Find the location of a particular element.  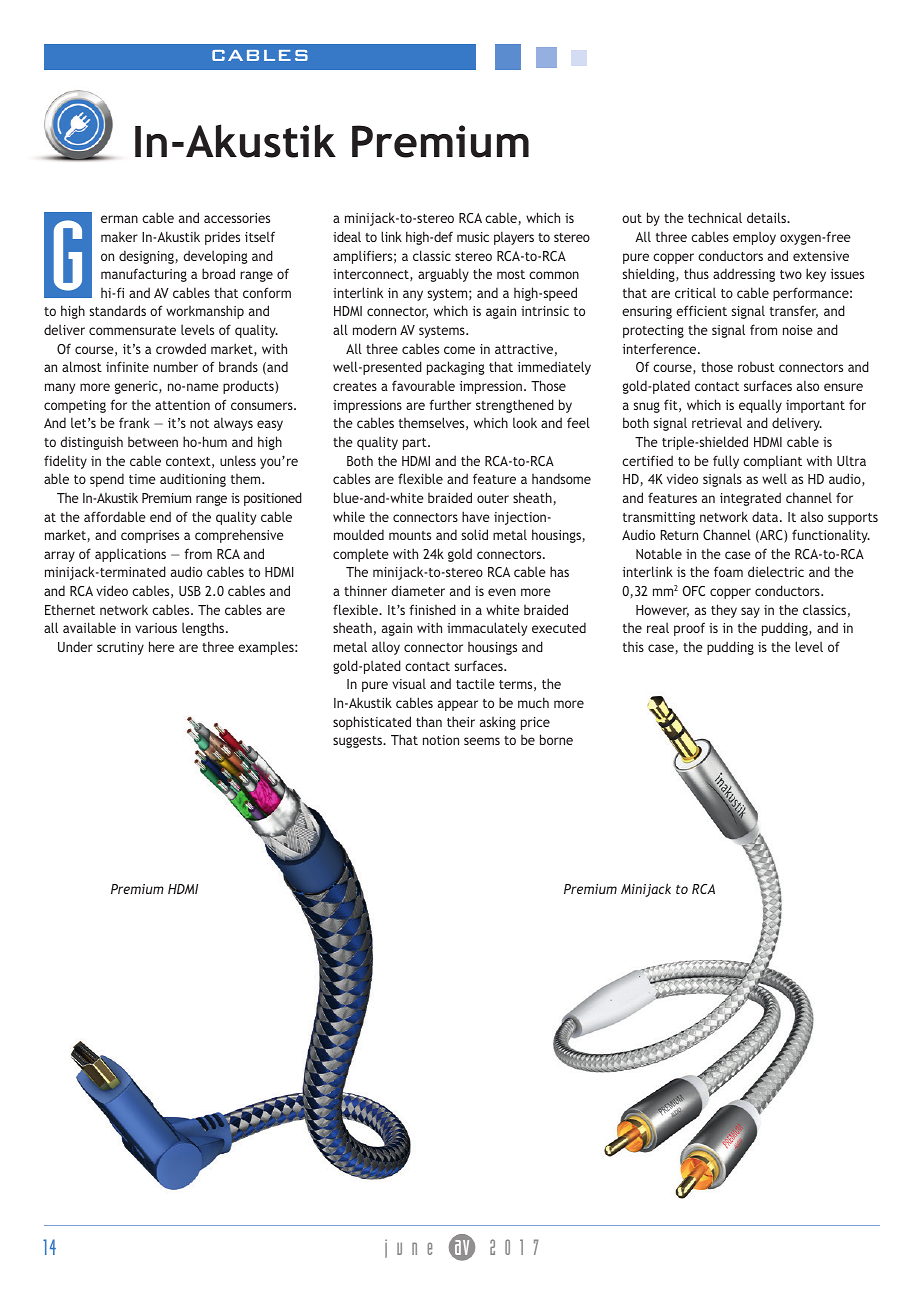

music is located at coordinates (473, 237).
